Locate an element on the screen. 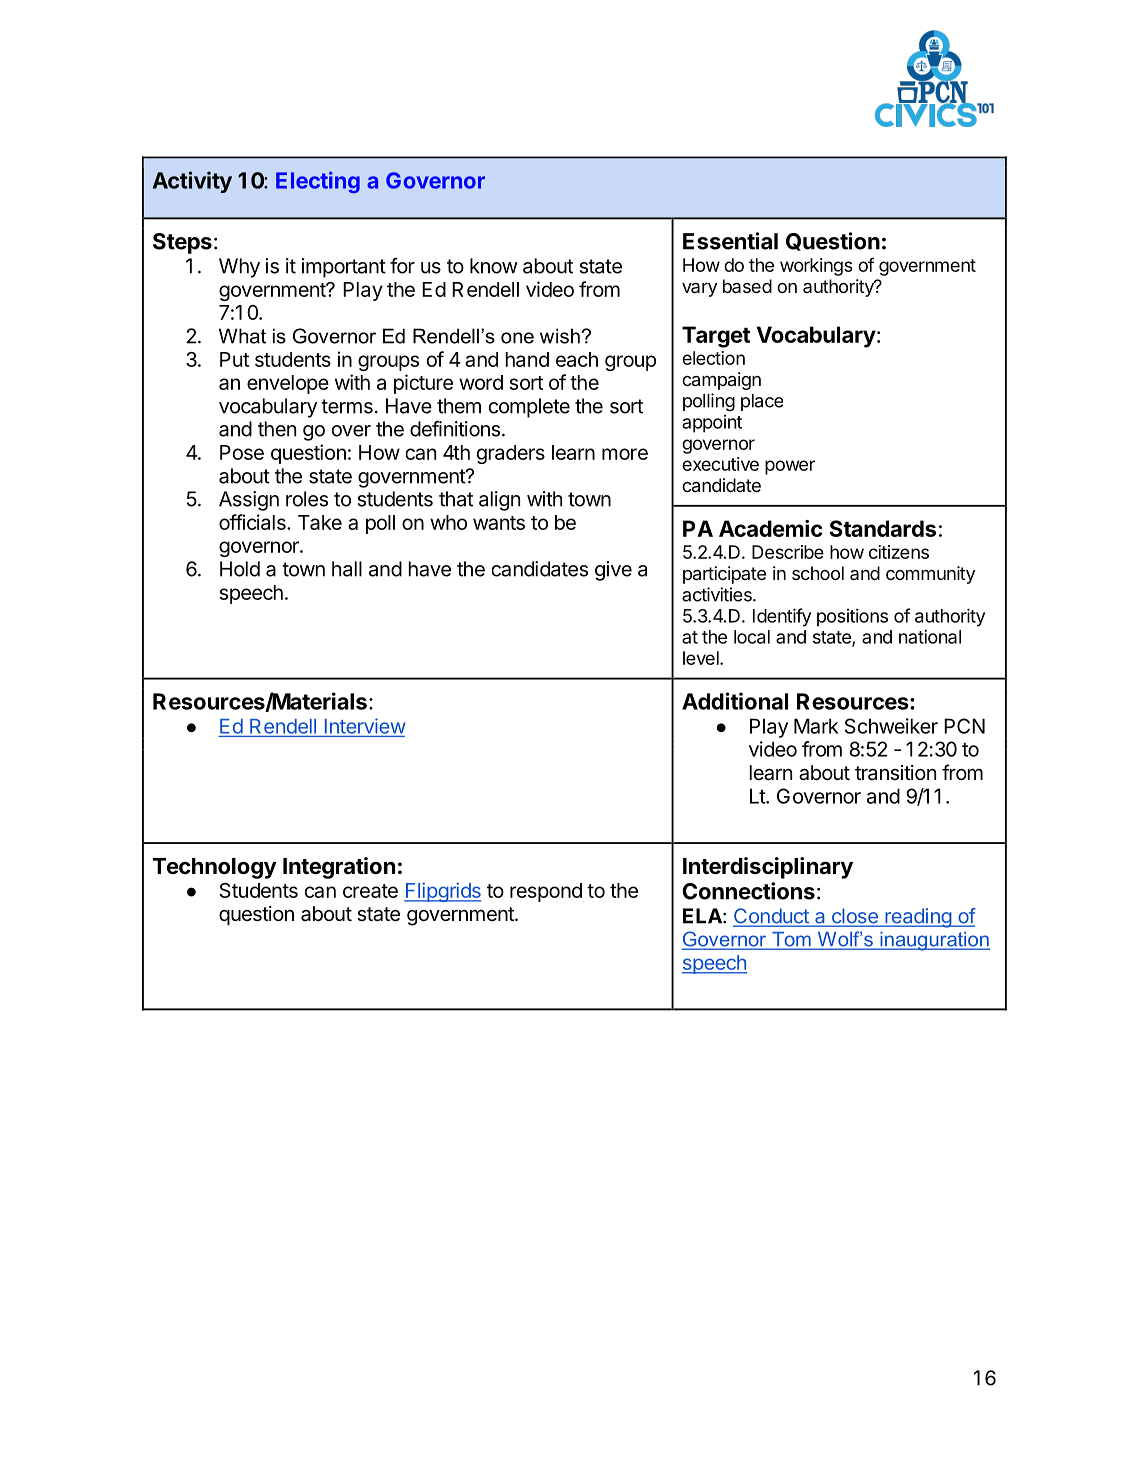 The height and width of the screenshot is (1459, 1128). Electing is located at coordinates (318, 182).
